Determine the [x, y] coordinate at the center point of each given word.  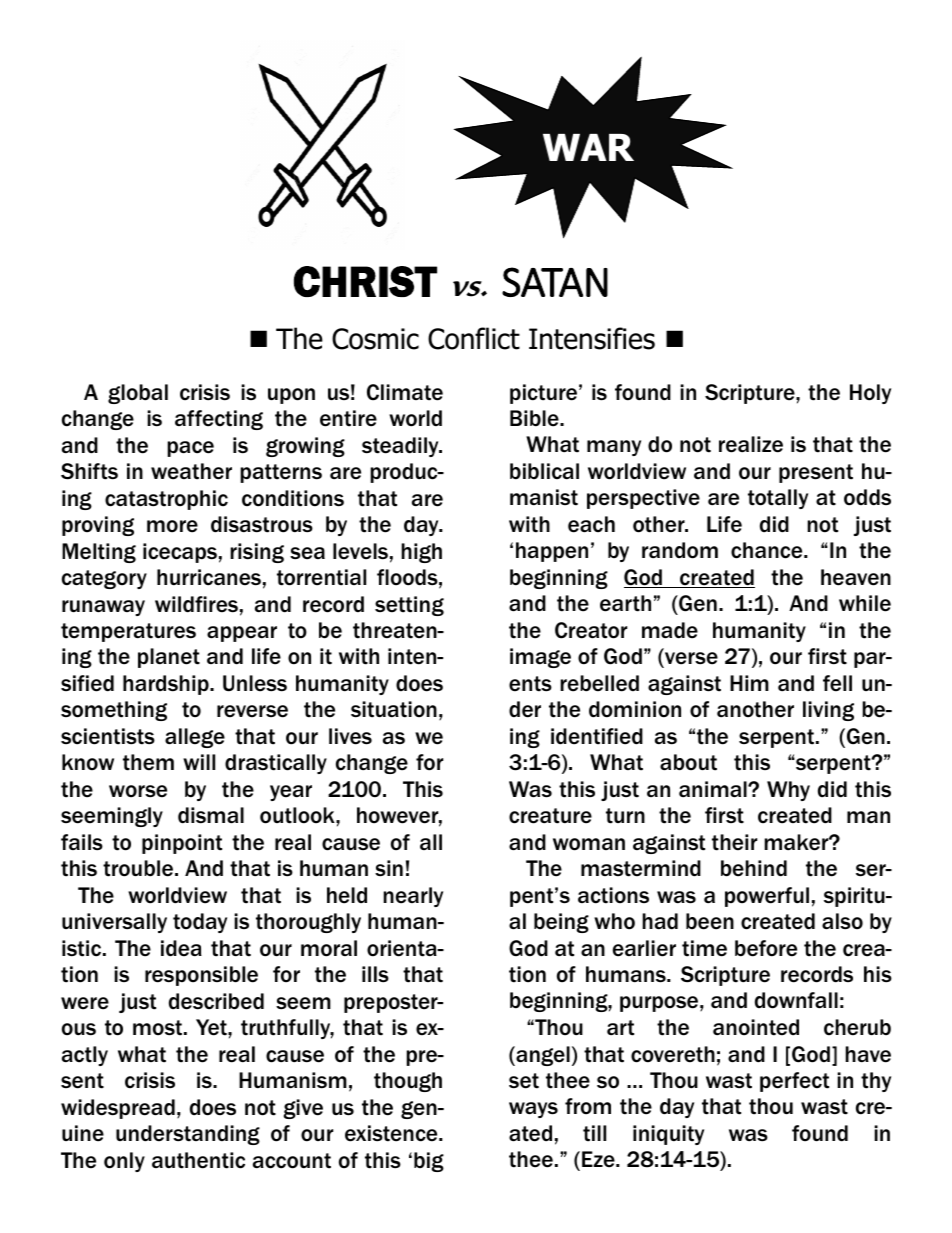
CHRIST [365, 281]
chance [768, 550]
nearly [413, 897]
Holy [870, 394]
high [421, 553]
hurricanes [209, 577]
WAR [588, 147]
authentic [198, 1160]
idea [181, 948]
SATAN [555, 282]
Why [788, 791]
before [766, 948]
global [138, 394]
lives [350, 736]
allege [195, 738]
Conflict [474, 338]
